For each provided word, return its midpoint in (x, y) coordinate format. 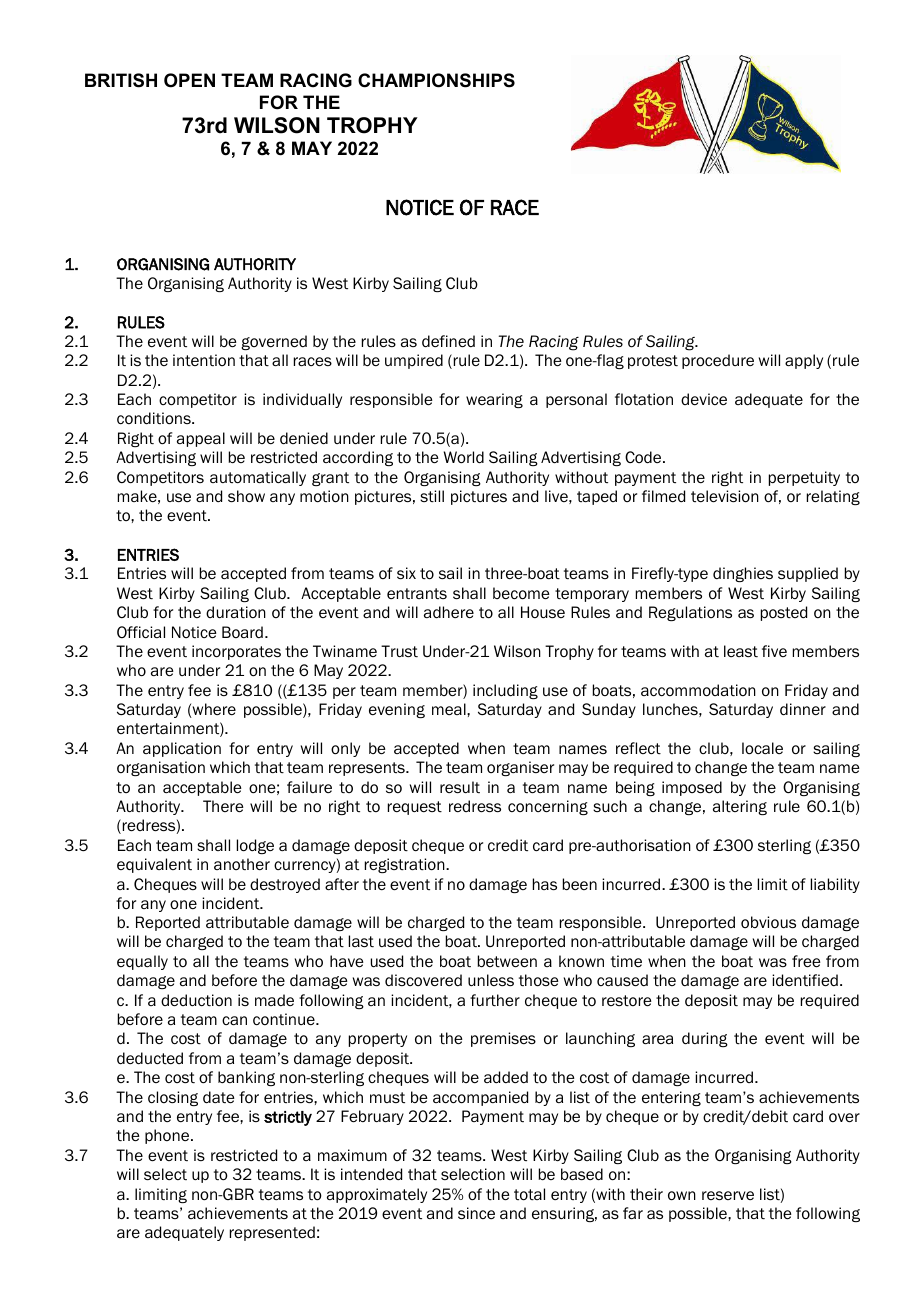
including (505, 691)
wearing (494, 400)
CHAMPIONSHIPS (436, 80)
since (476, 1213)
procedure (718, 361)
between (507, 961)
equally (142, 962)
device (704, 399)
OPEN (189, 80)
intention (204, 360)
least (741, 651)
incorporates (236, 652)
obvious (768, 922)
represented (272, 1233)
